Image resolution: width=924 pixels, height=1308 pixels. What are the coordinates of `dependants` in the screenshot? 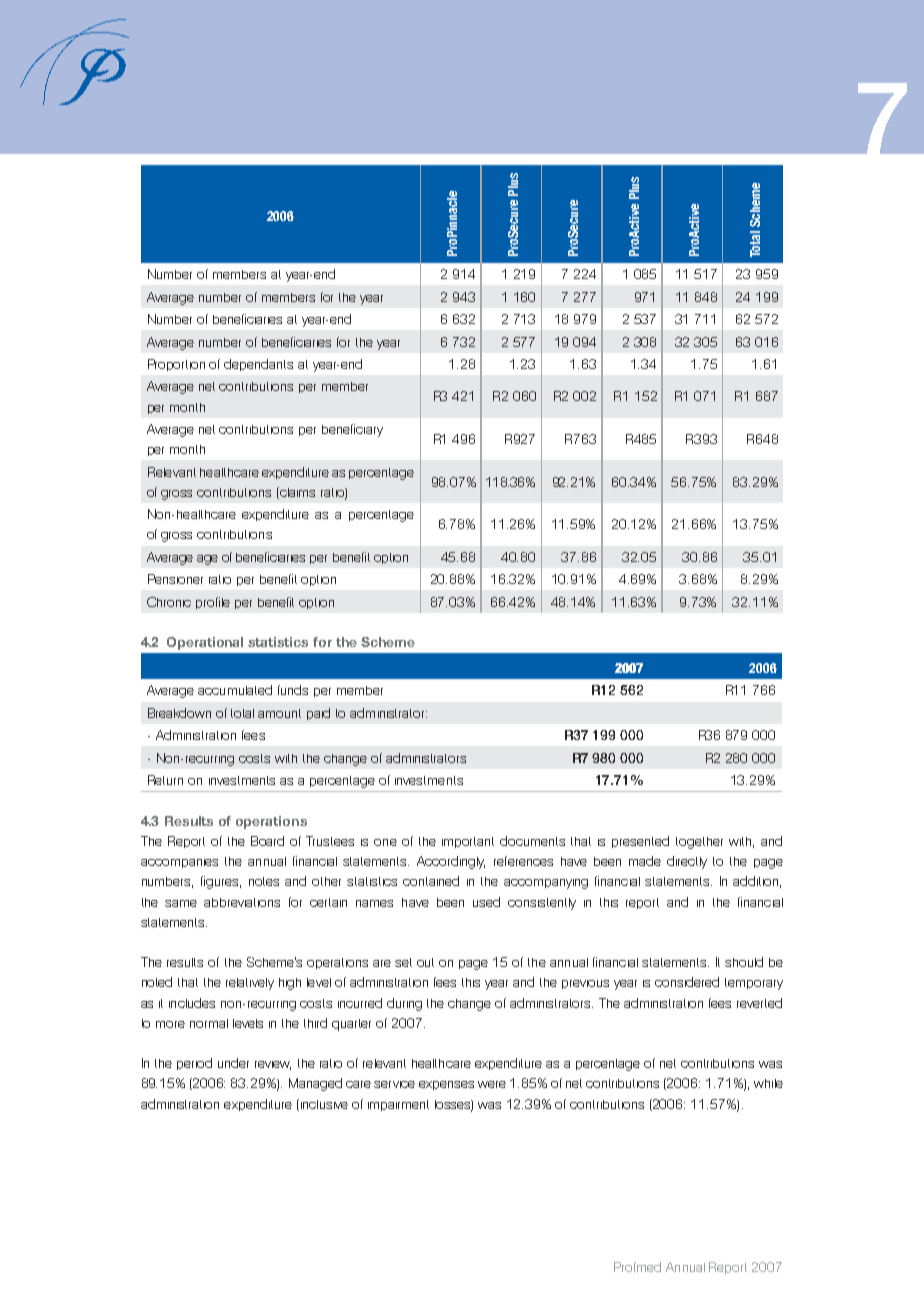 It's located at (258, 365).
